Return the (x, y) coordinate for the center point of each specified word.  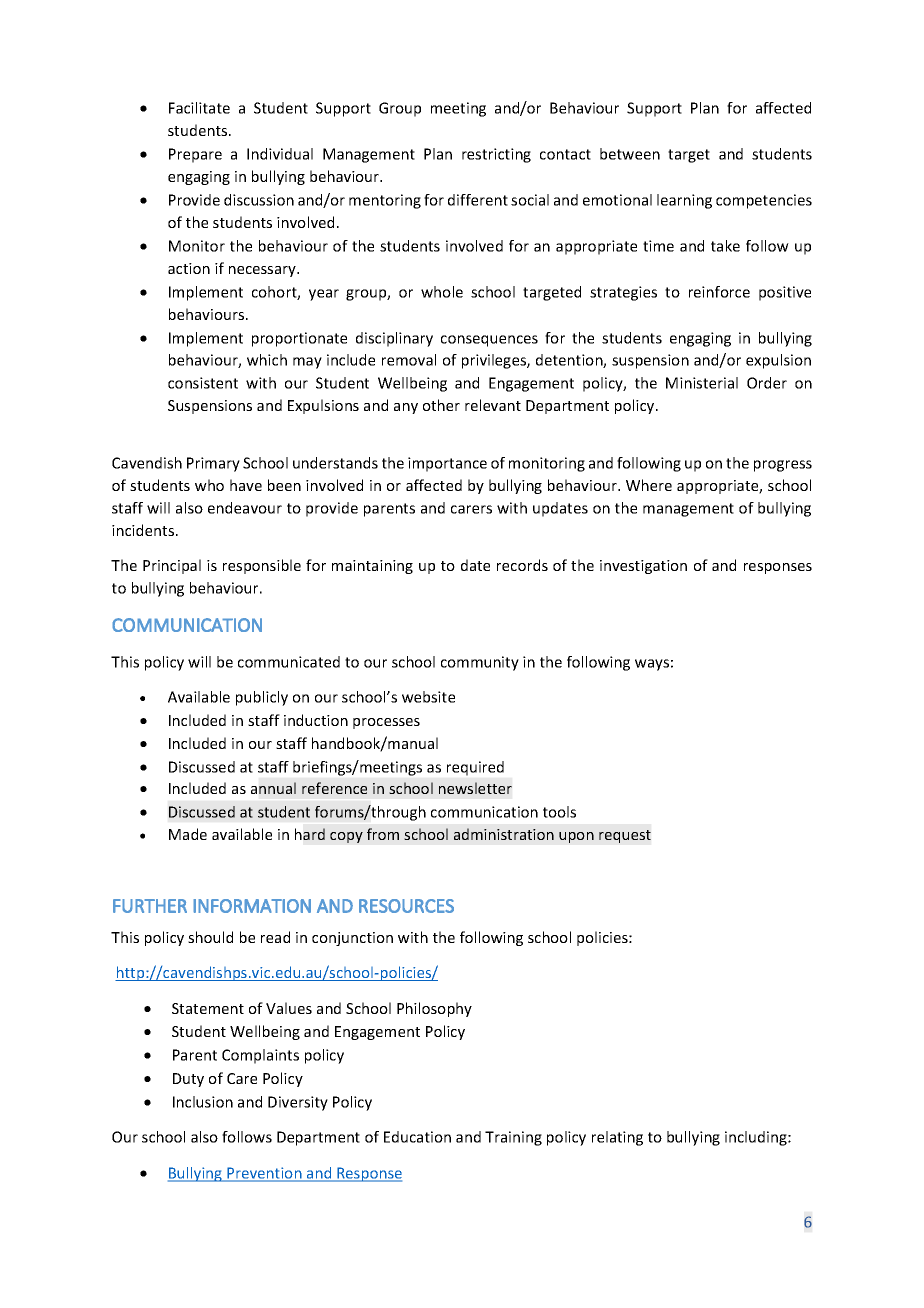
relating (617, 1138)
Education (417, 1137)
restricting (496, 155)
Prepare (195, 155)
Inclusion (203, 1102)
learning (684, 201)
